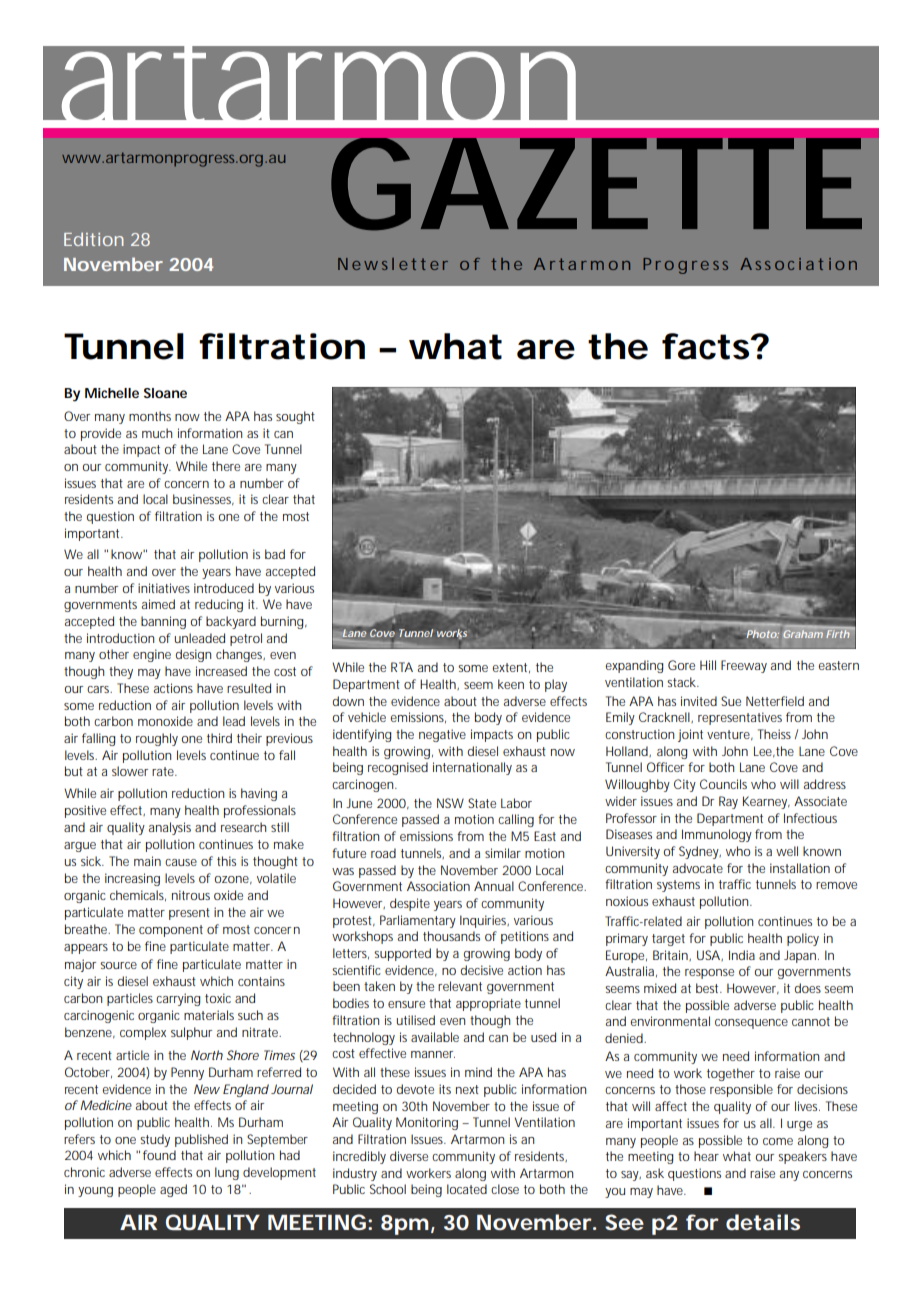 This screenshot has height=1308, width=924. Describe the element at coordinates (94, 239) in the screenshot. I see `Edition` at that location.
